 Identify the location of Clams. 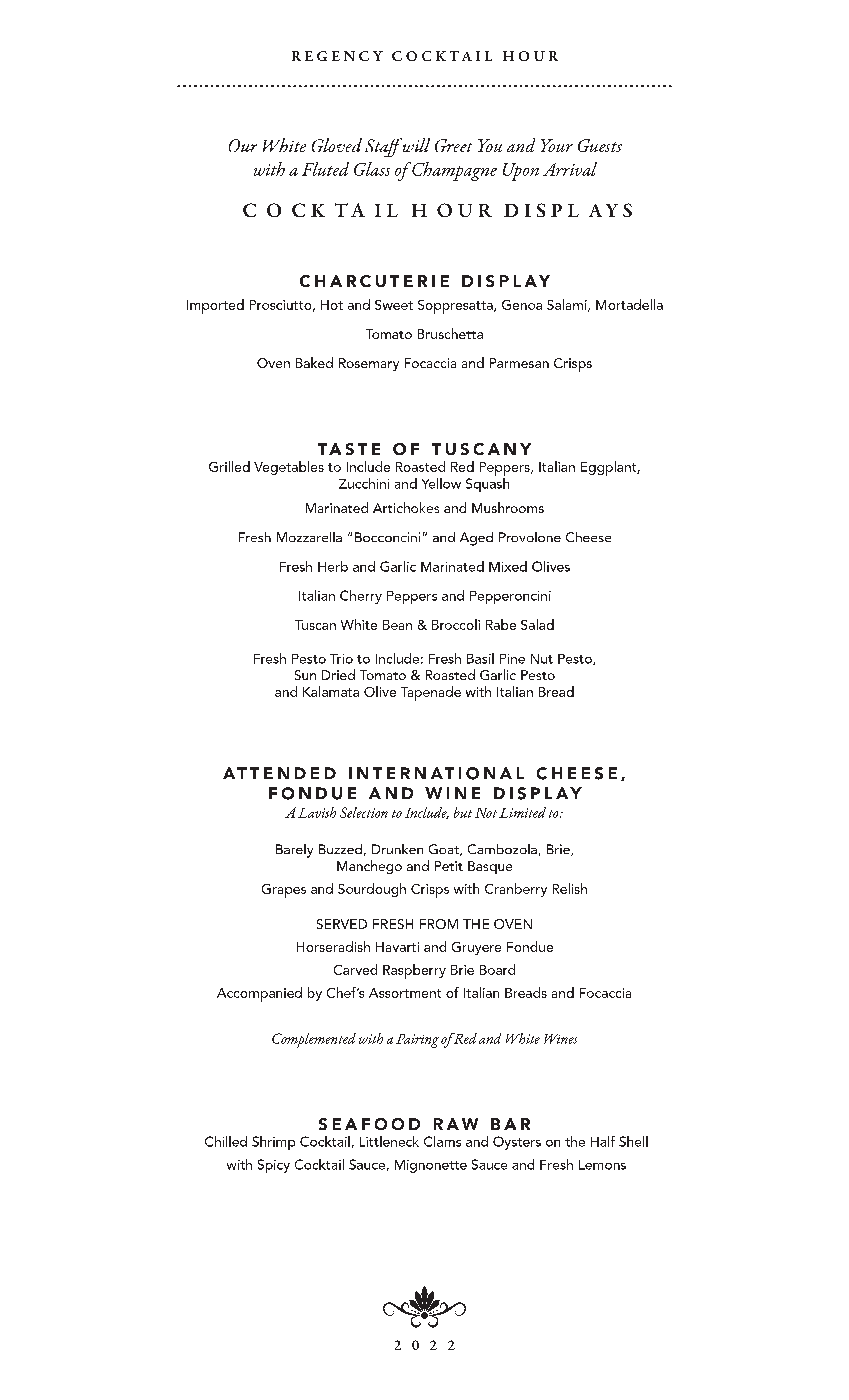
(442, 1141).
